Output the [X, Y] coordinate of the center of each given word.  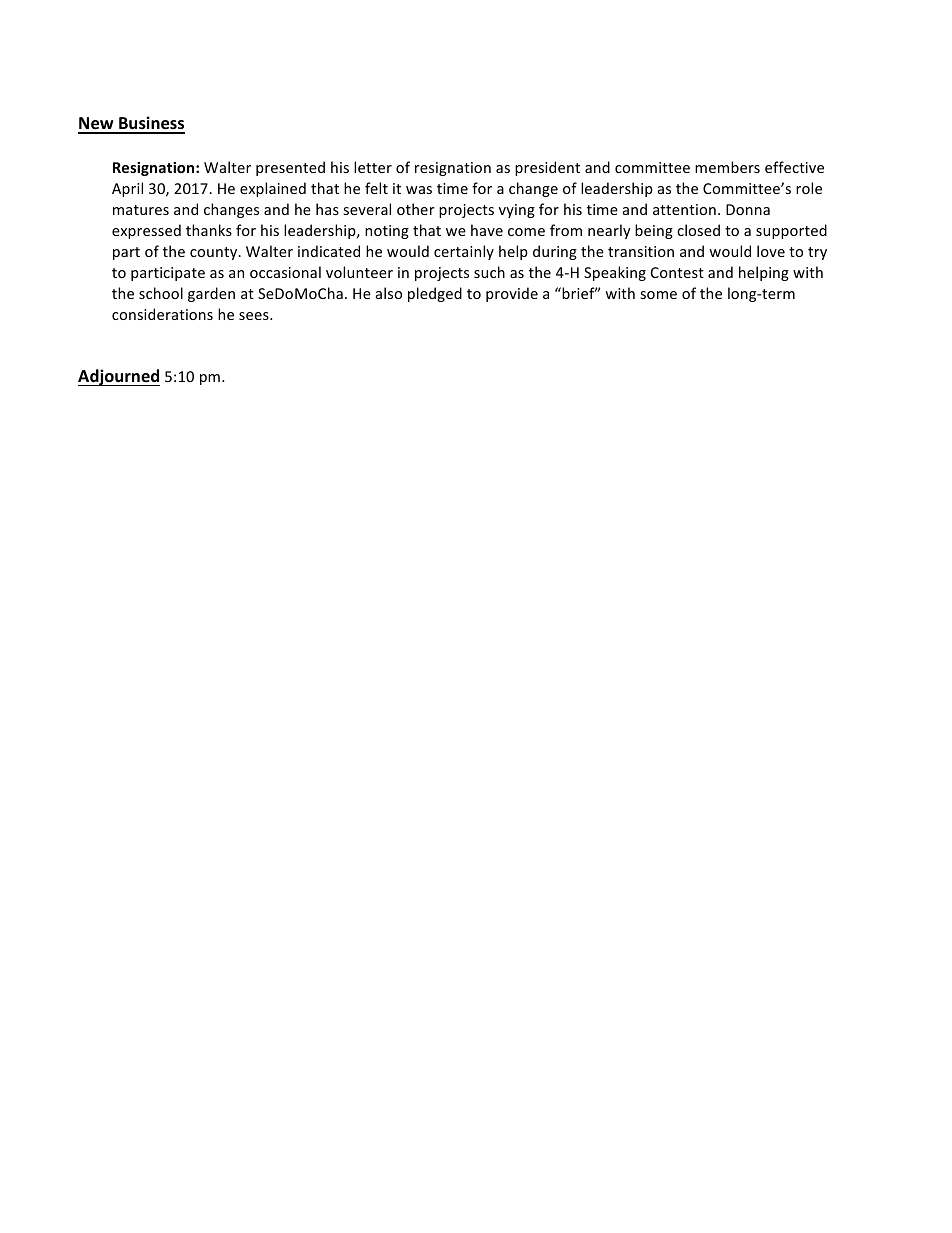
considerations [162, 314]
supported [791, 231]
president [547, 168]
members [727, 167]
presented [290, 168]
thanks [209, 230]
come [526, 232]
